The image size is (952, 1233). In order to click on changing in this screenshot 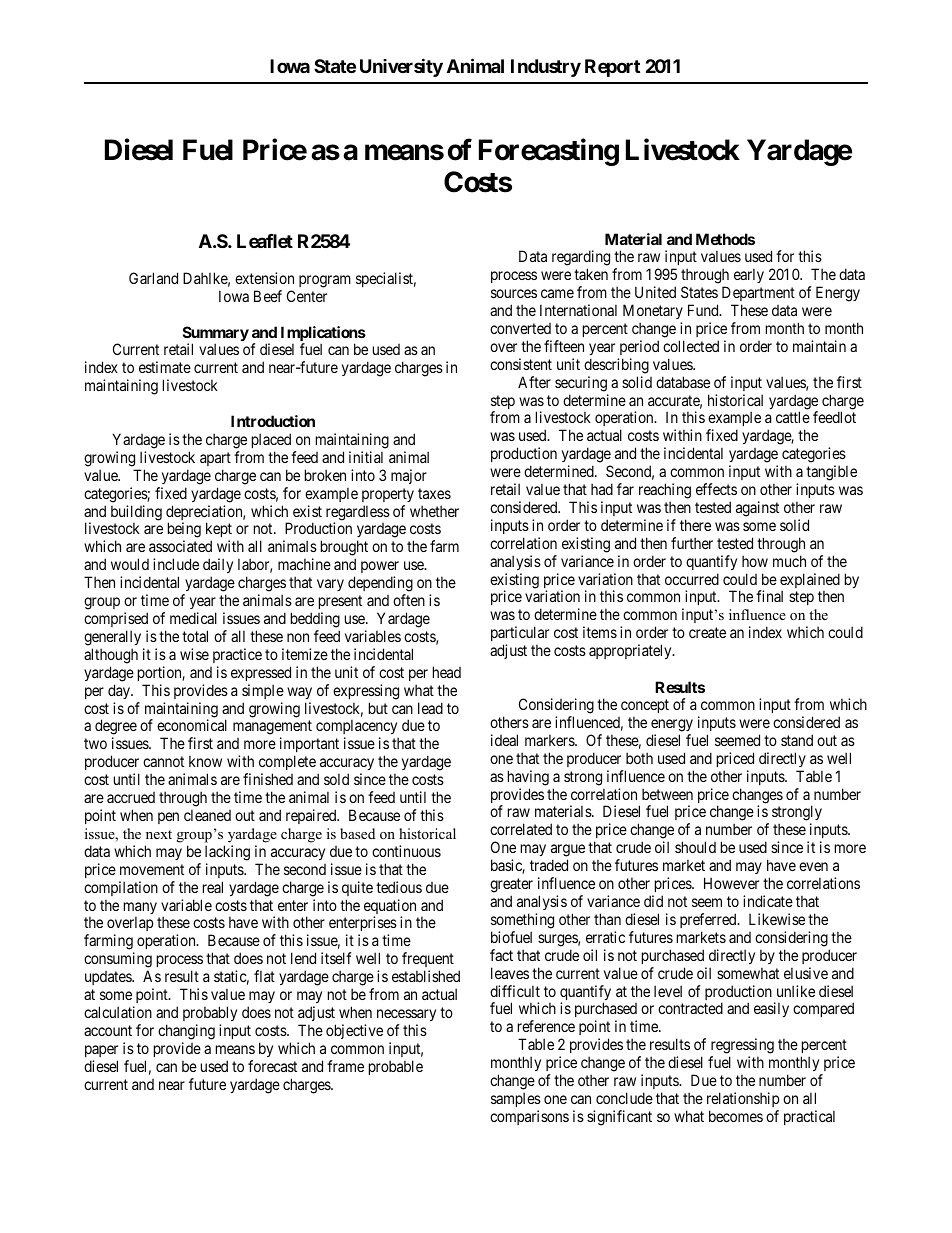, I will do `click(186, 1032)`.
